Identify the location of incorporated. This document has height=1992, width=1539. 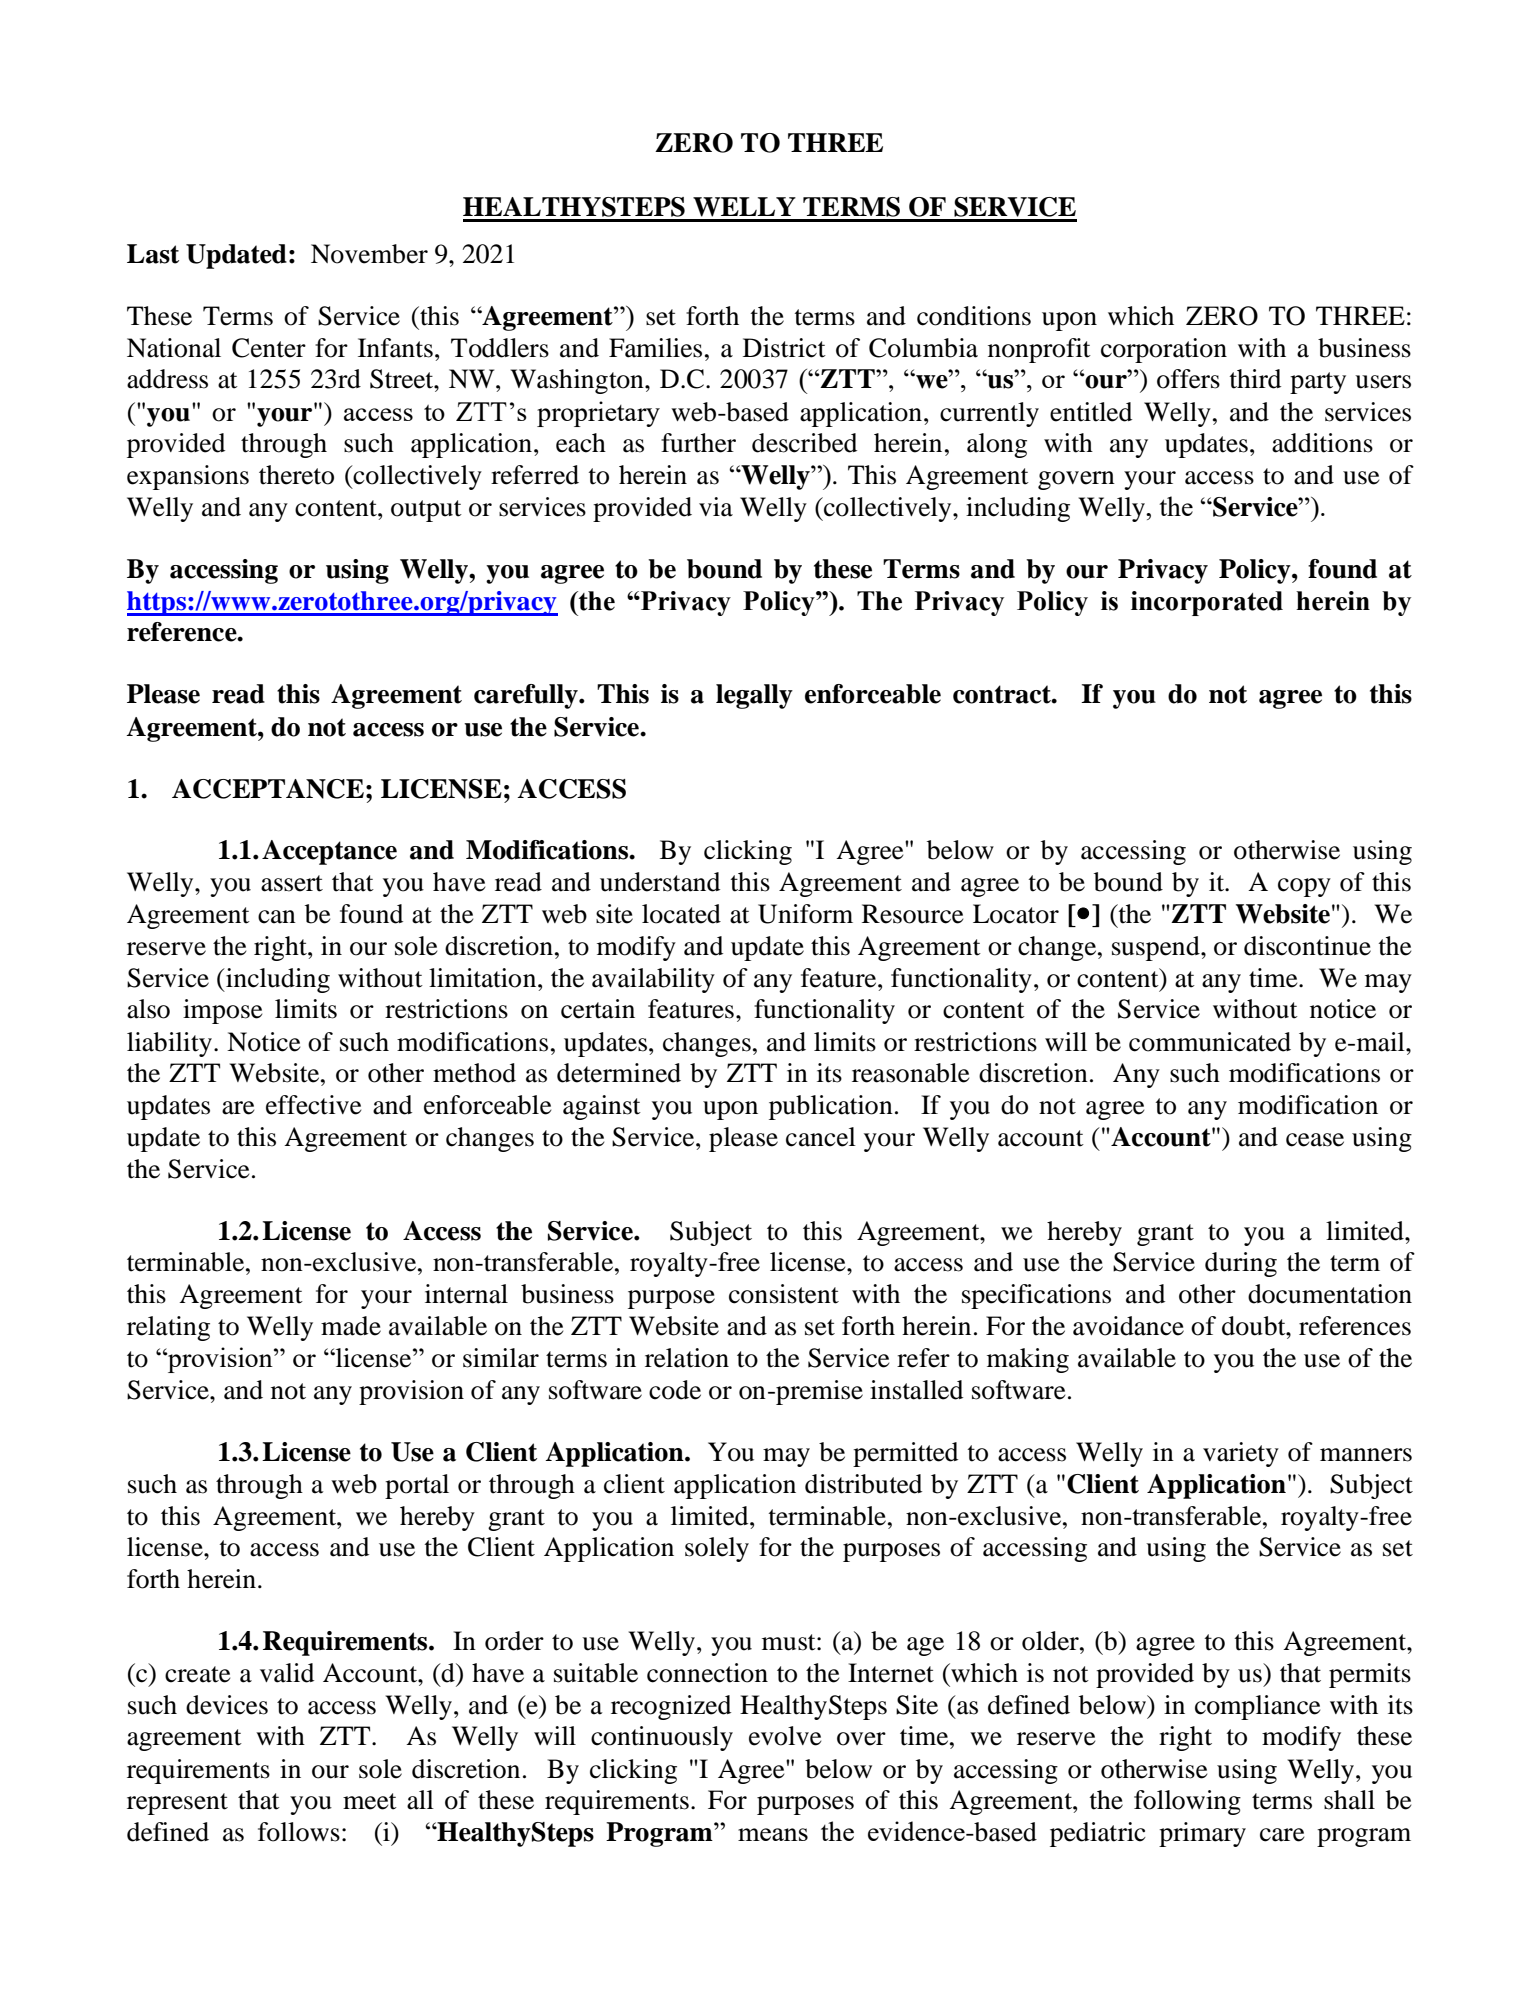
(1207, 603).
